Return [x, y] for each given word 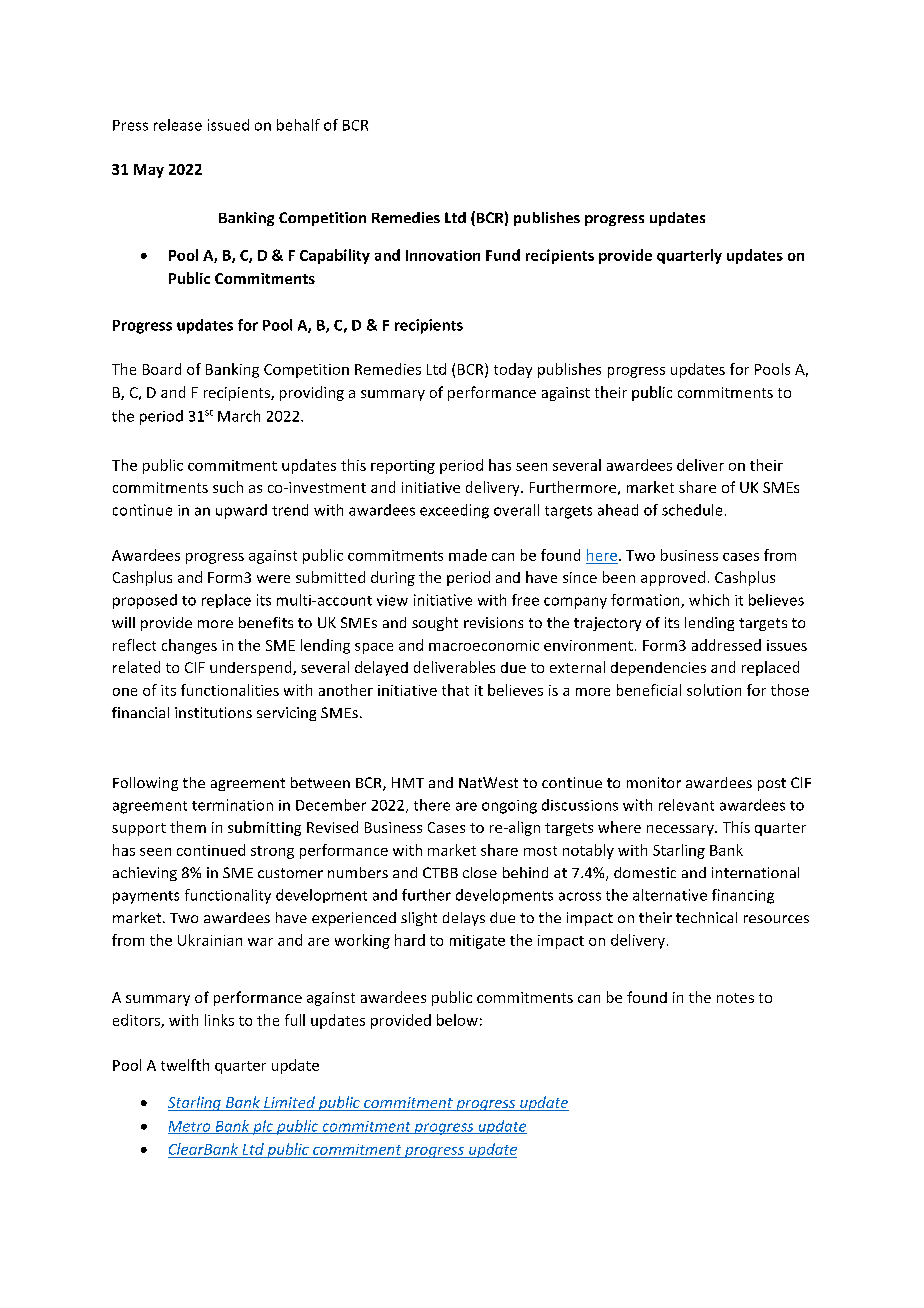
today [513, 370]
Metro [190, 1127]
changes [189, 646]
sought [435, 624]
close [480, 872]
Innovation [443, 255]
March [239, 416]
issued [228, 125]
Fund [503, 255]
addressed [726, 645]
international [755, 872]
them [188, 827]
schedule [692, 510]
